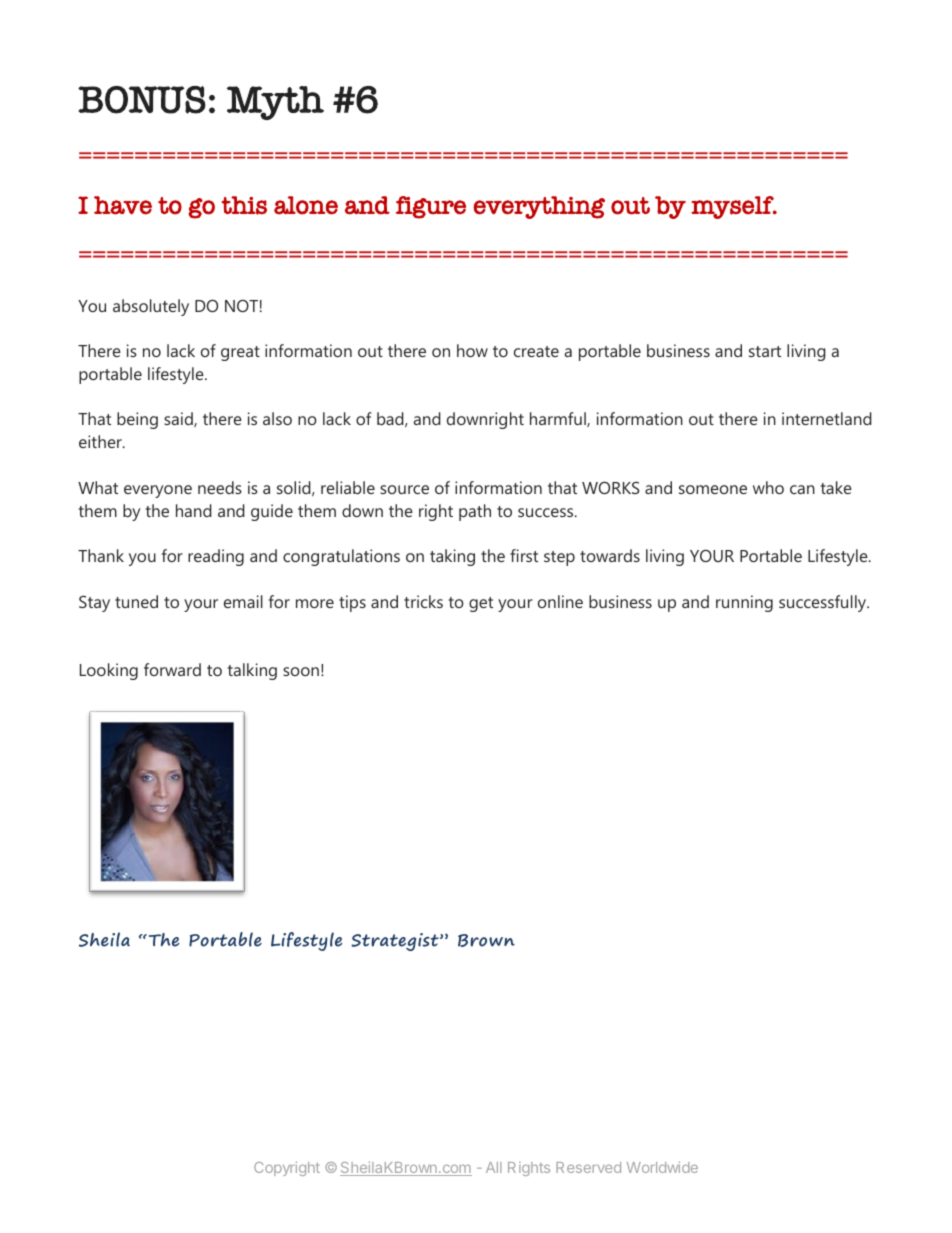 The height and width of the document is (1233, 952). I want to click on myself, so click(733, 207).
